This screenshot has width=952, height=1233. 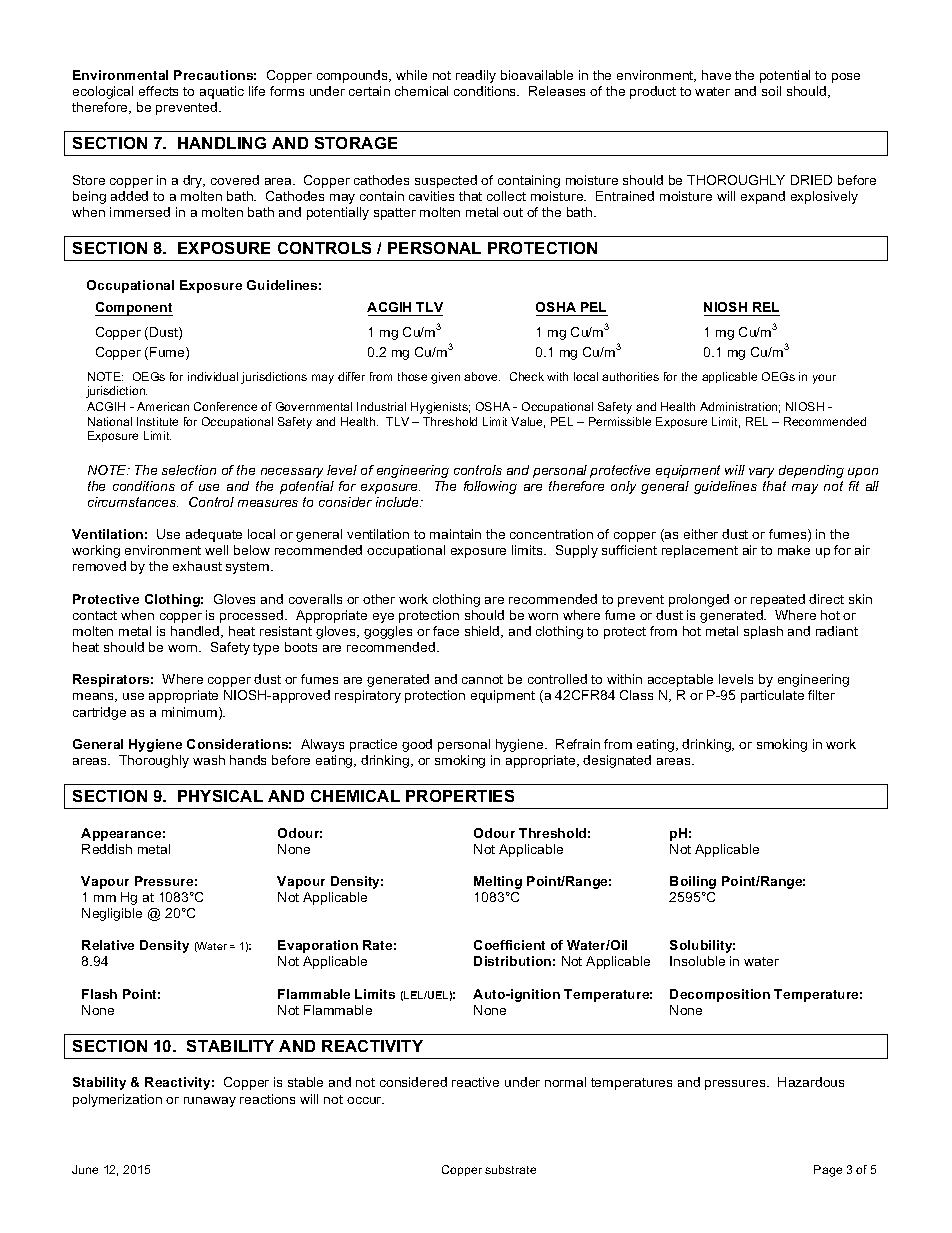 I want to click on readily, so click(x=476, y=76).
